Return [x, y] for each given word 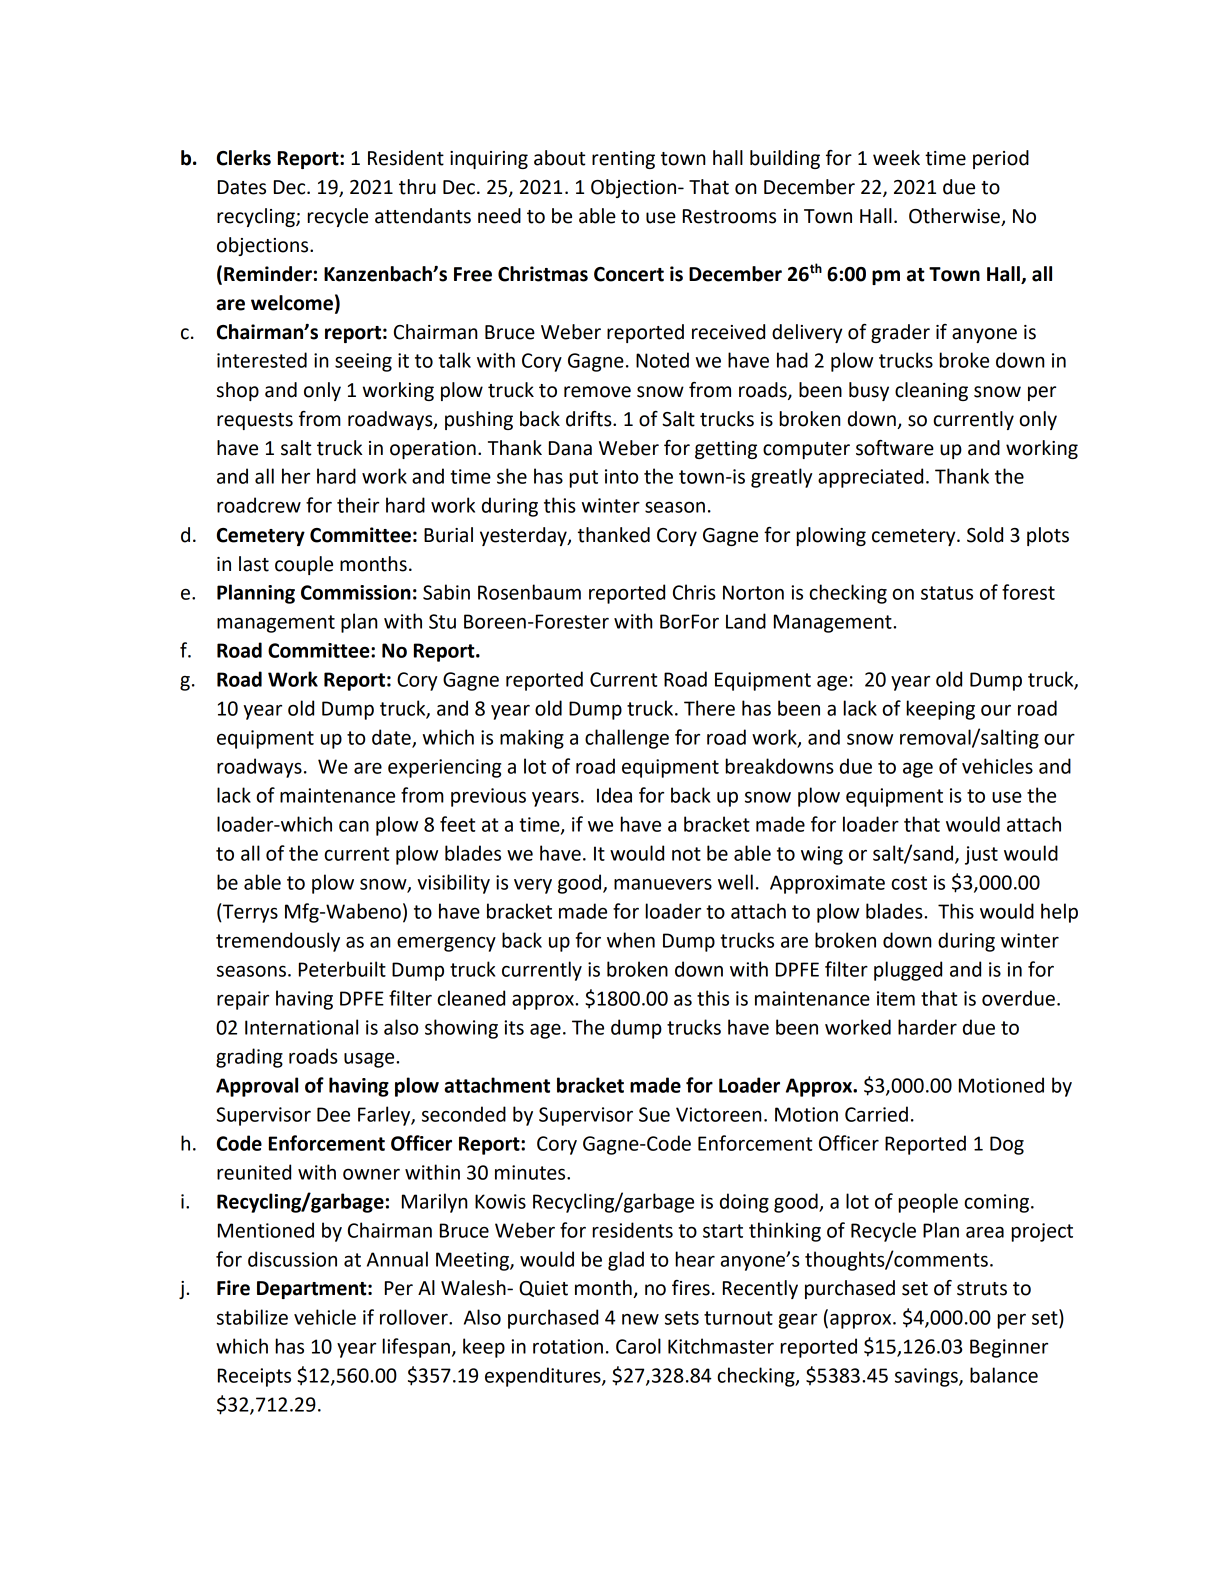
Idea [614, 795]
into [621, 476]
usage [370, 1060]
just [981, 855]
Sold [985, 535]
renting [623, 160]
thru [417, 187]
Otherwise [955, 217]
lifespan [416, 1348]
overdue [1018, 998]
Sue [654, 1114]
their [358, 505]
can [354, 826]
